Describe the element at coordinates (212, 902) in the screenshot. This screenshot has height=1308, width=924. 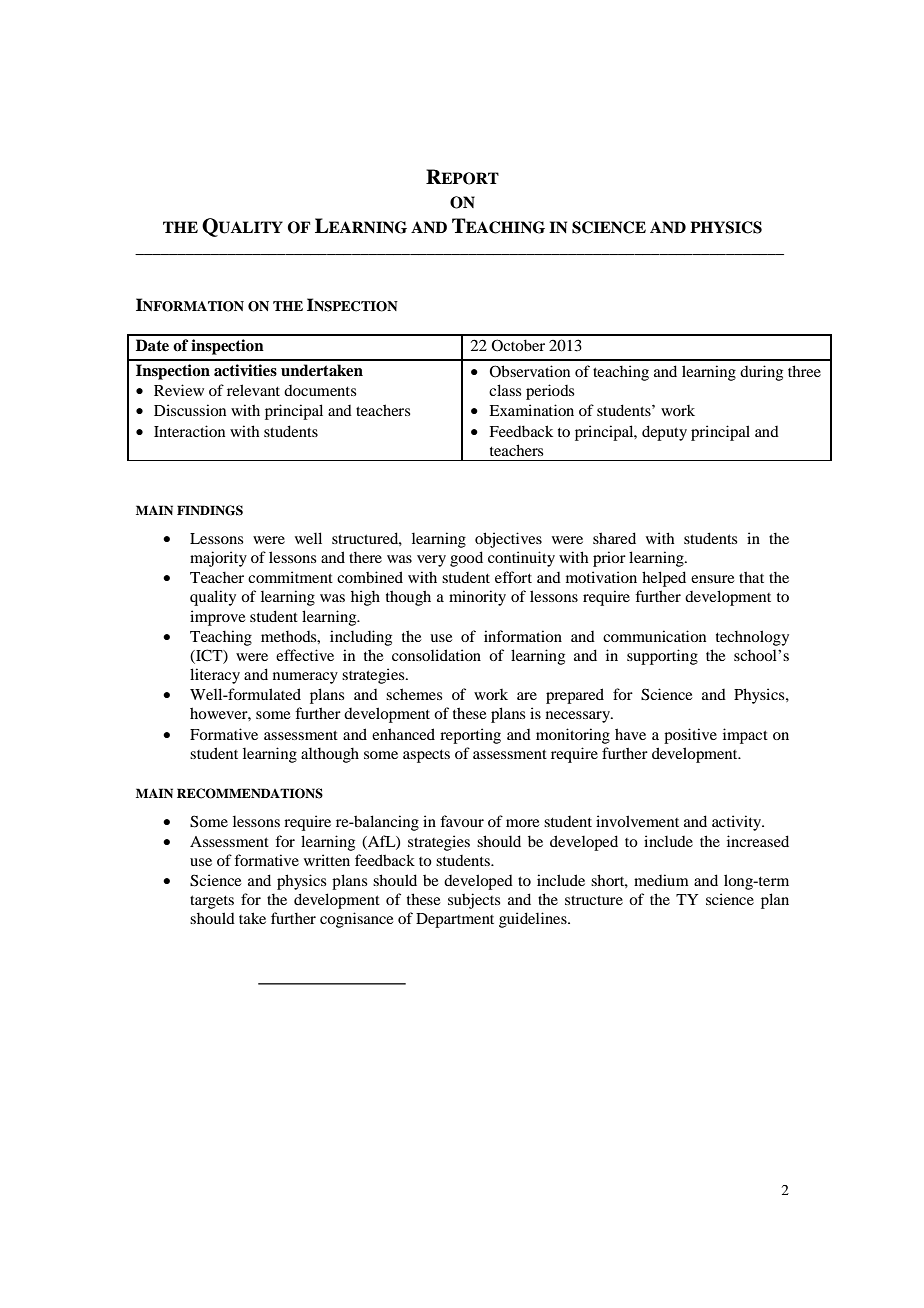
I see `targets` at that location.
